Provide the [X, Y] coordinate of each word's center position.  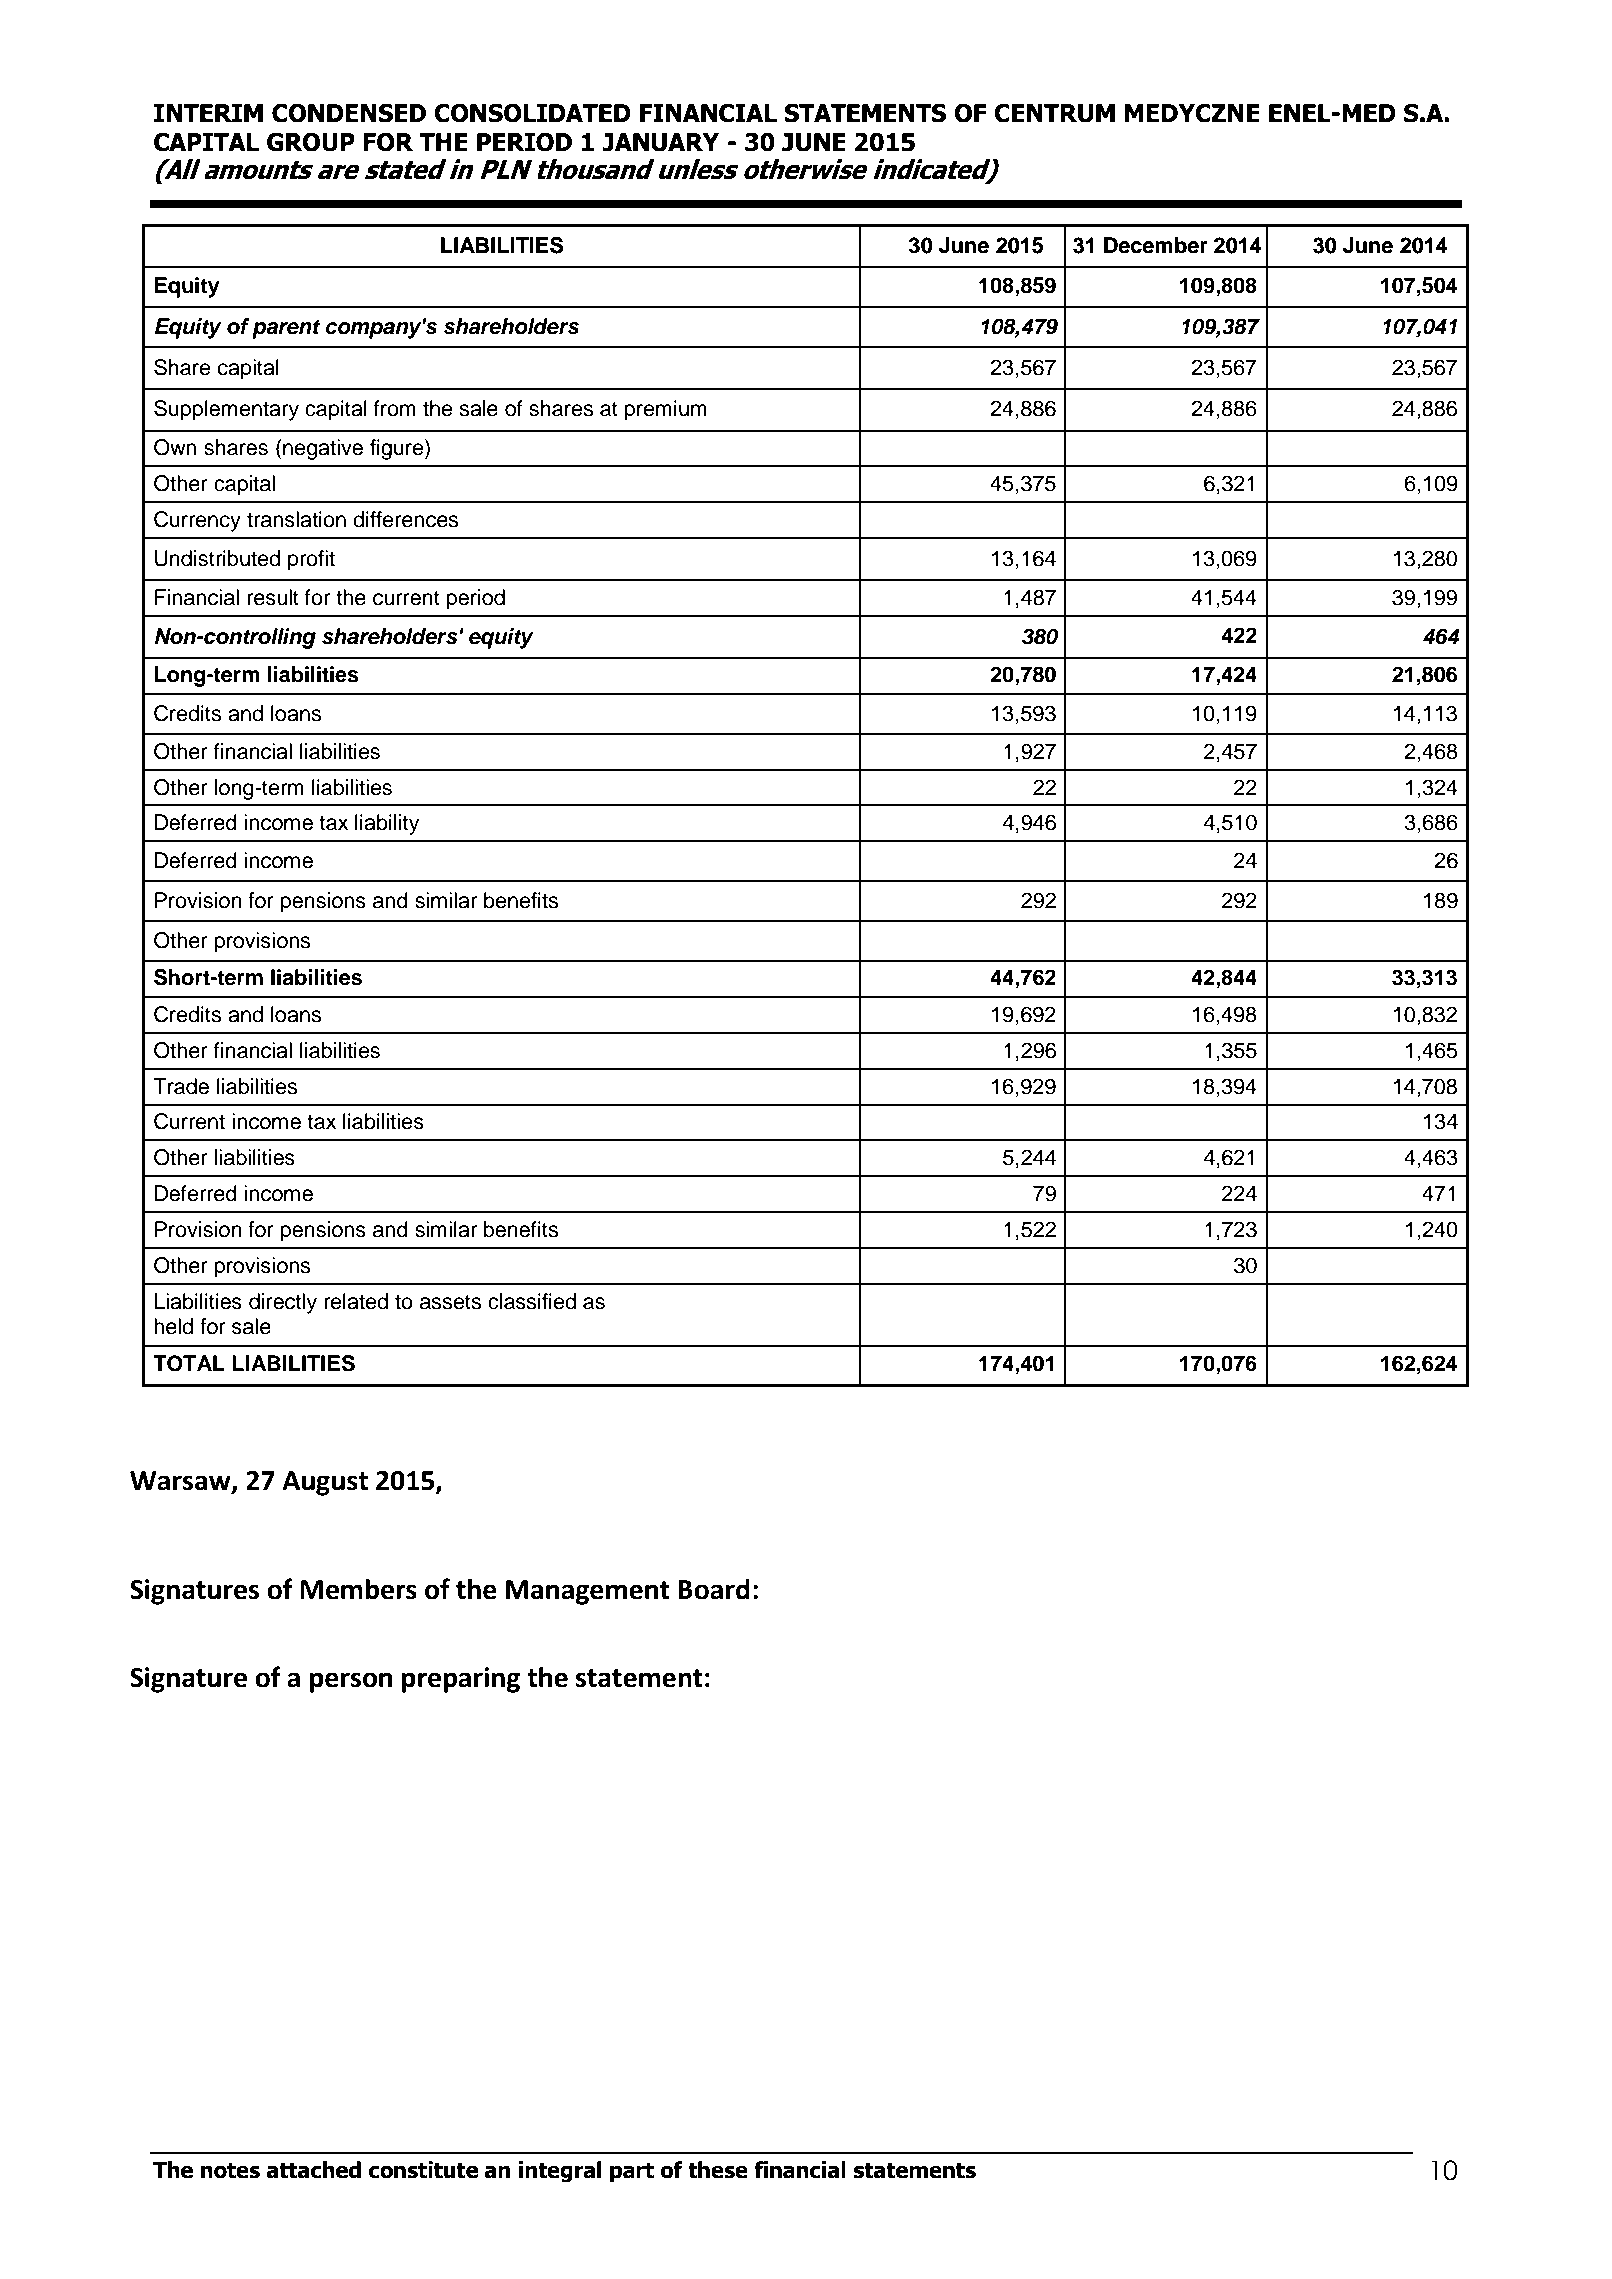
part [632, 2172]
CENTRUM [1054, 113]
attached [313, 2170]
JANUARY [660, 142]
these [718, 2170]
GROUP [311, 142]
